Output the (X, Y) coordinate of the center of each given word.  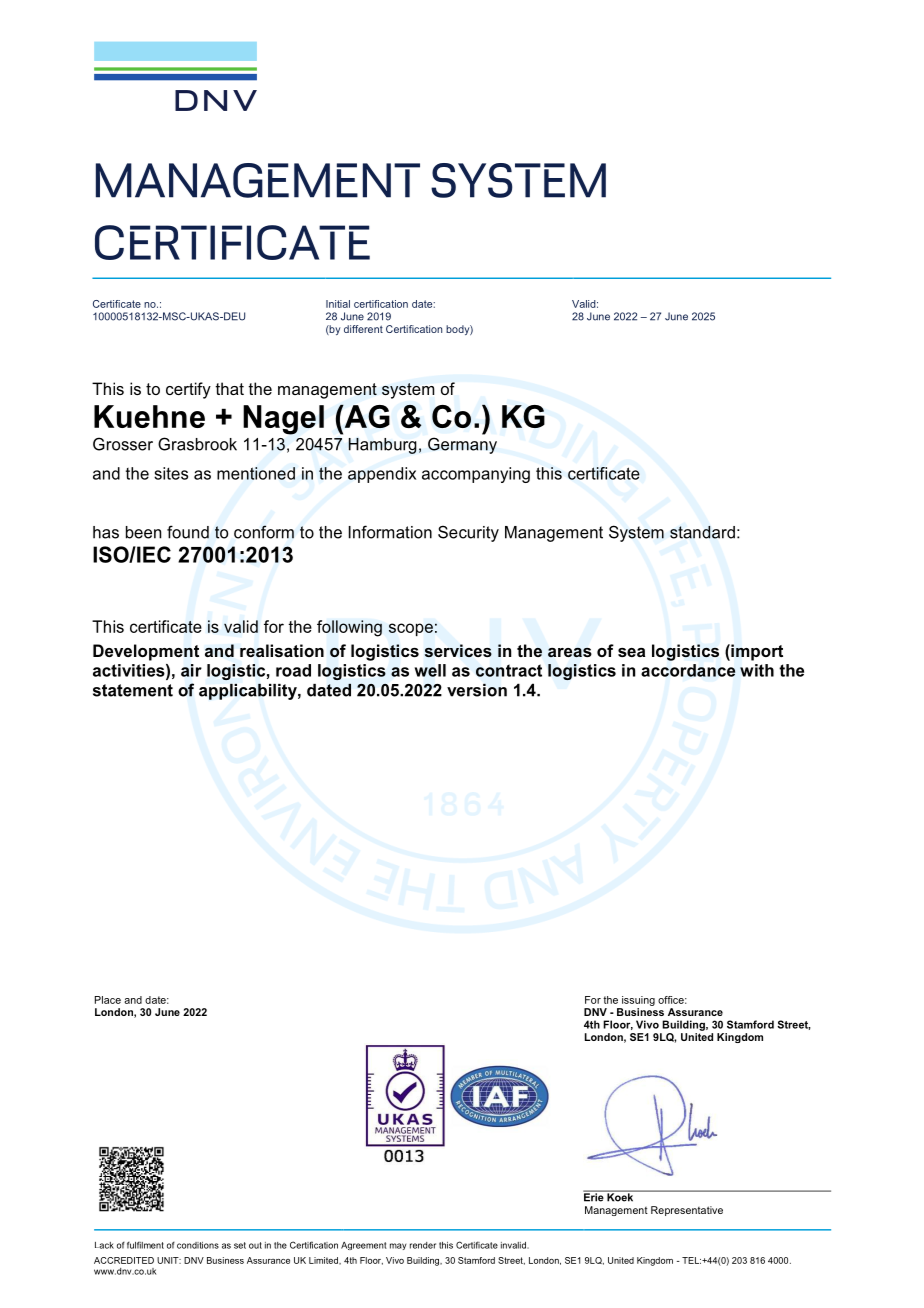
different (363, 329)
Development (146, 652)
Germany (462, 445)
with (757, 670)
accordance (688, 670)
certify (188, 390)
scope (411, 629)
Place (108, 1000)
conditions (198, 1245)
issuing (638, 1001)
